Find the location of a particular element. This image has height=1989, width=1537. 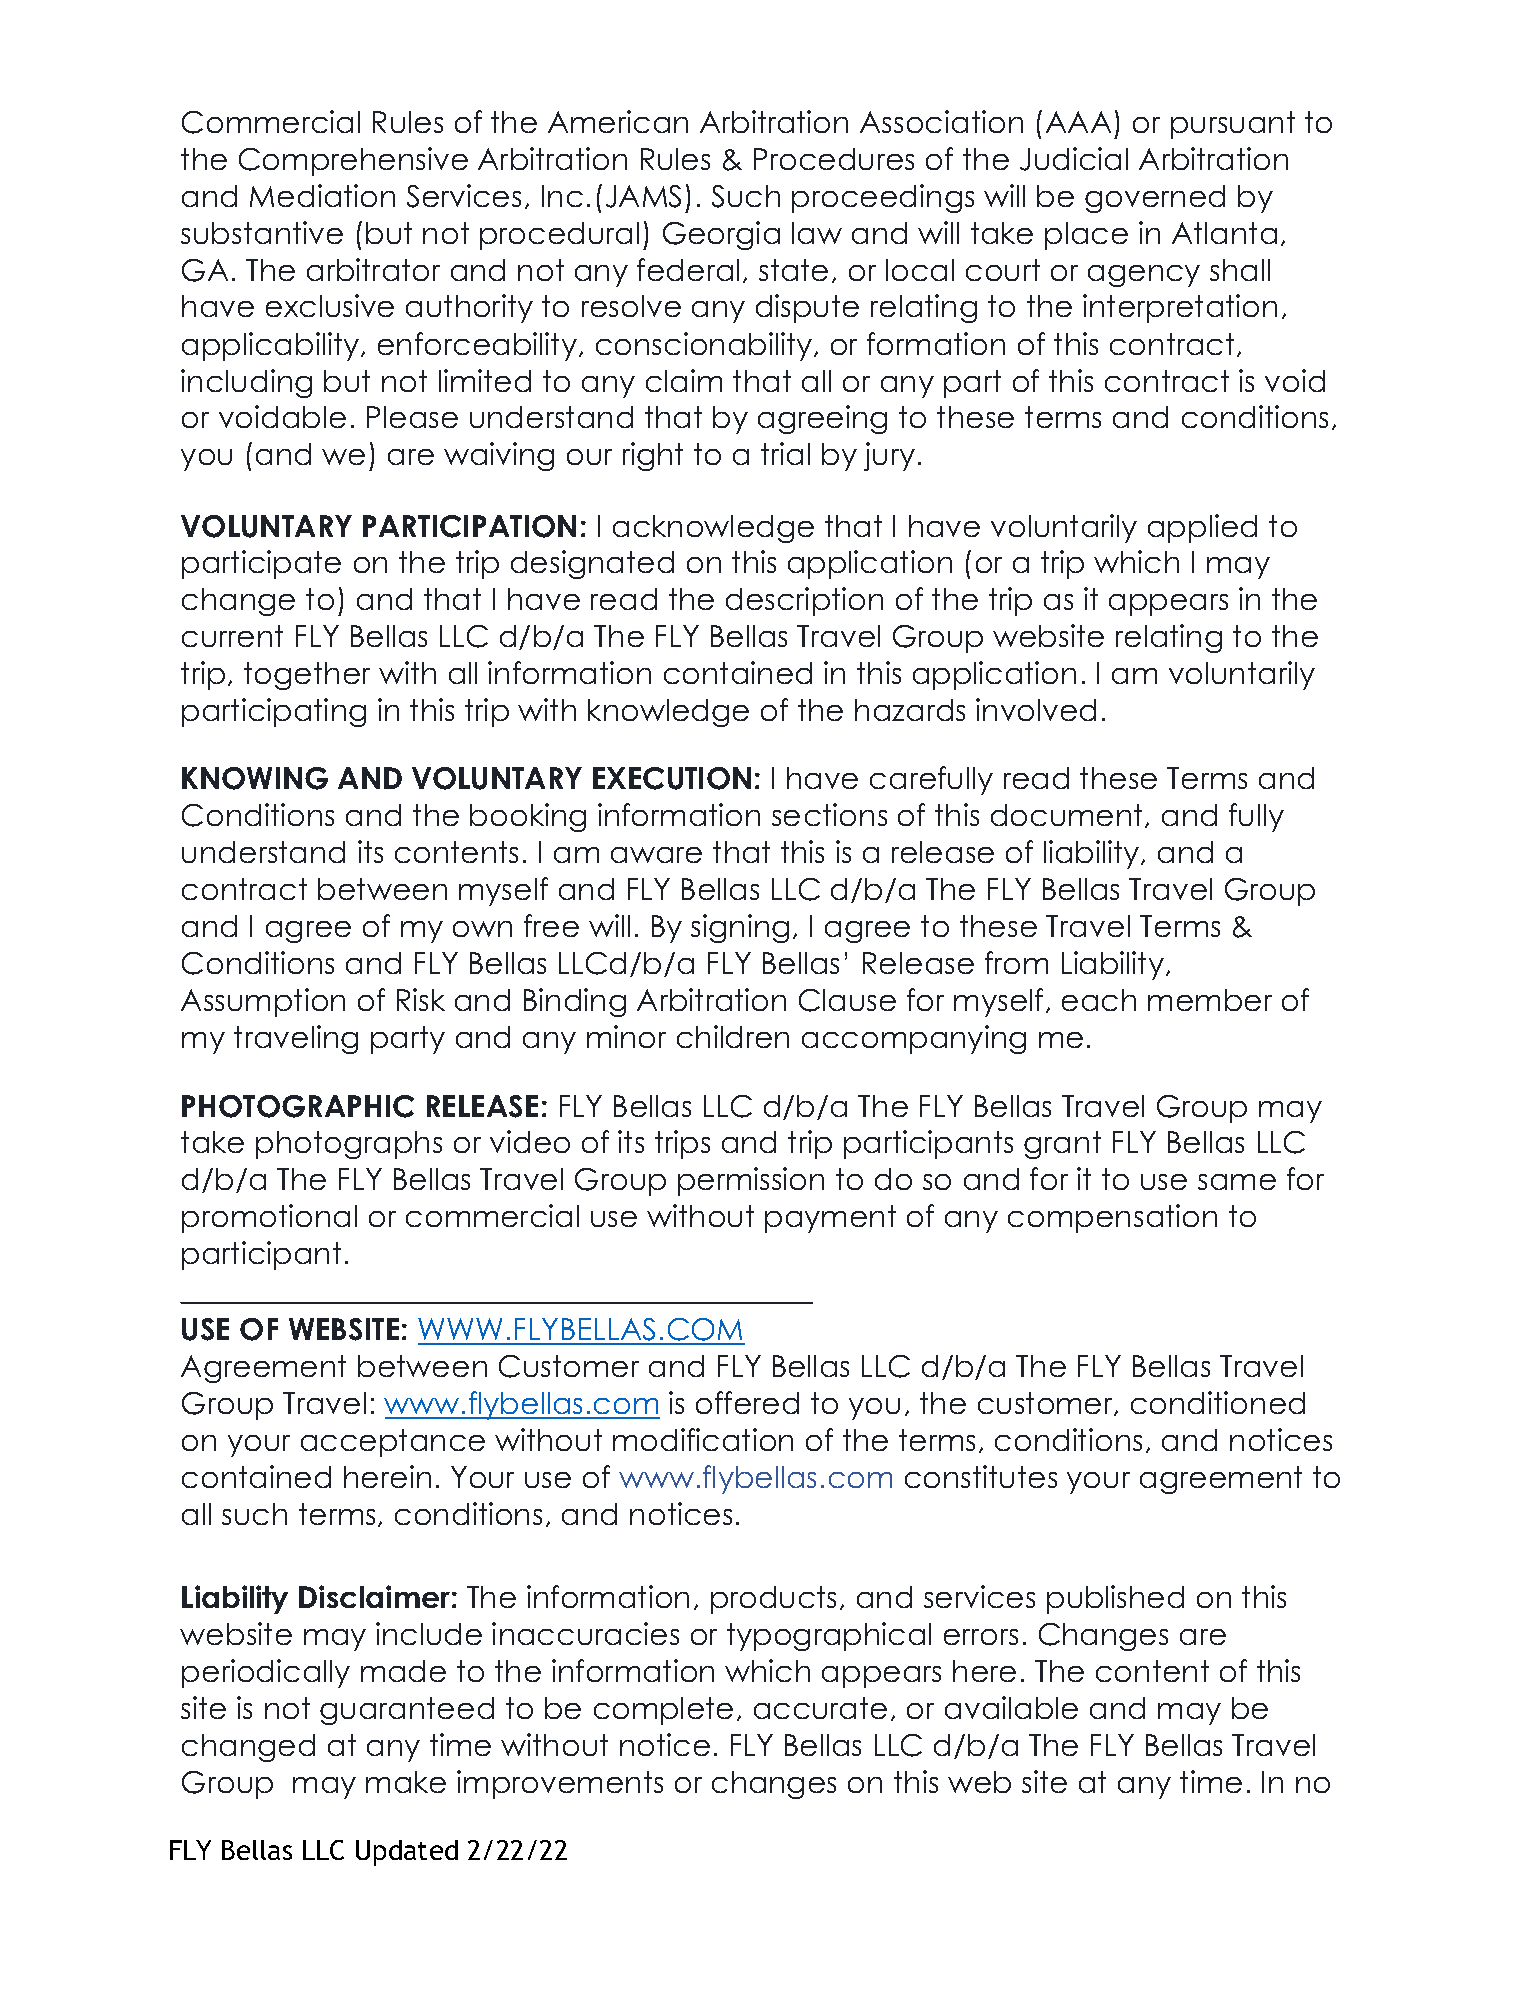

Comprehensive is located at coordinates (353, 161).
